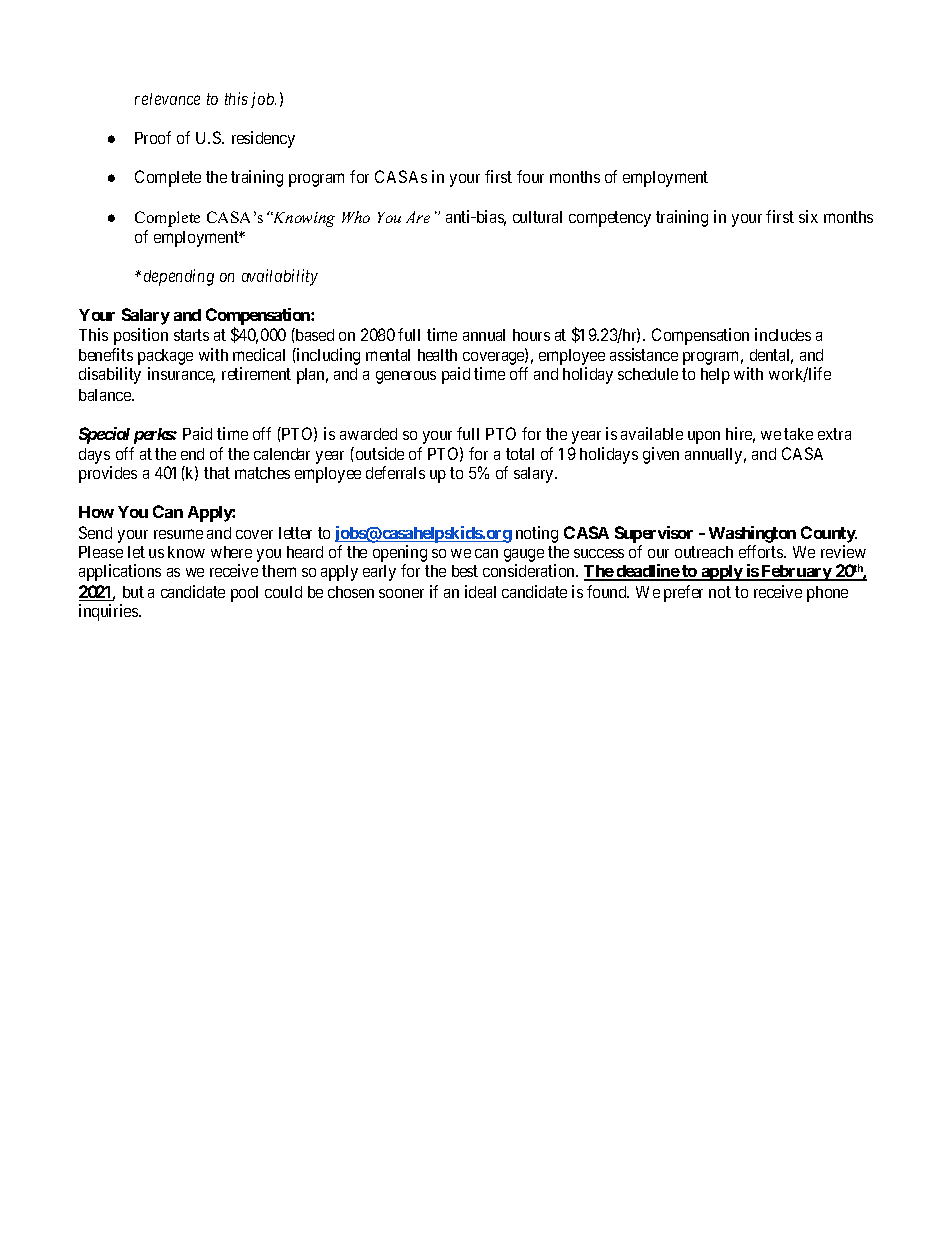  I want to click on Are, so click(418, 217).
